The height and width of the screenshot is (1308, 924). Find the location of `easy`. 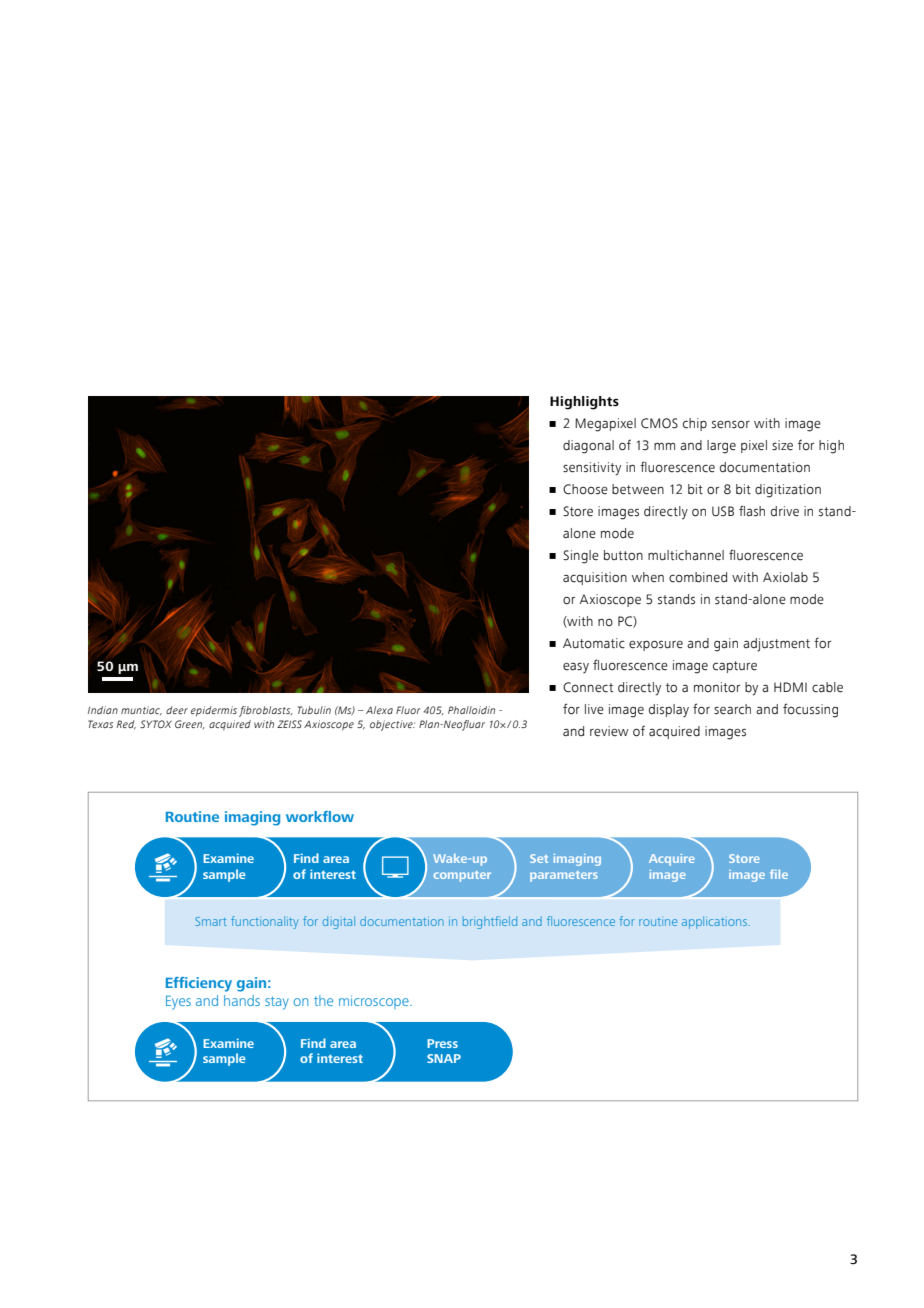

easy is located at coordinates (576, 668).
